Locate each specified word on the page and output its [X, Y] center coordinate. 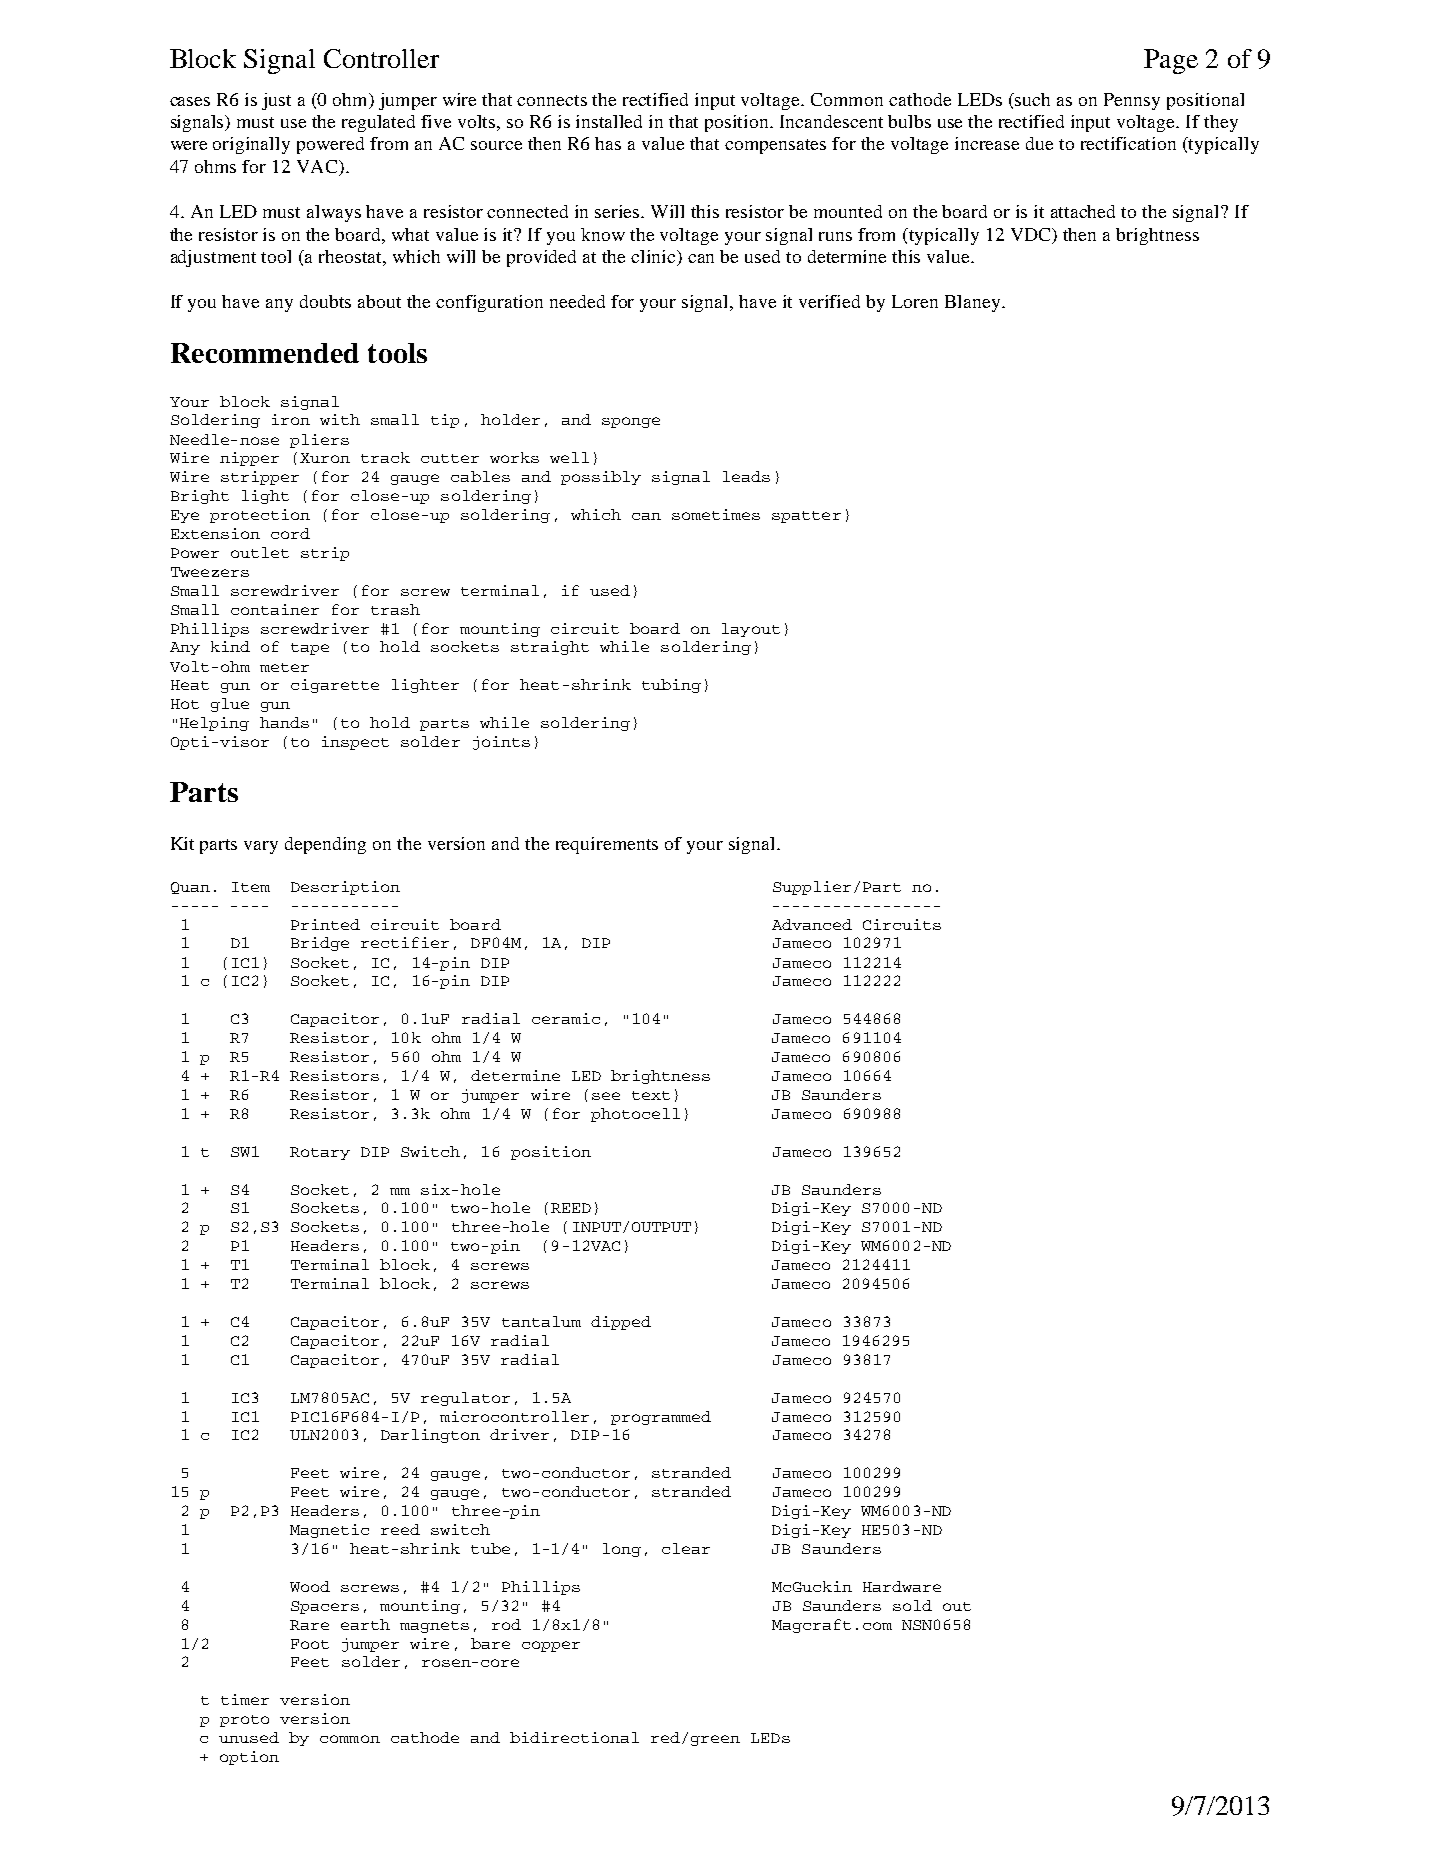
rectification [1128, 143]
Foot [310, 1644]
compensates [775, 146]
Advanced [812, 924]
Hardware [902, 1586]
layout [751, 630]
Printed [325, 924]
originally [251, 145]
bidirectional [574, 1737]
